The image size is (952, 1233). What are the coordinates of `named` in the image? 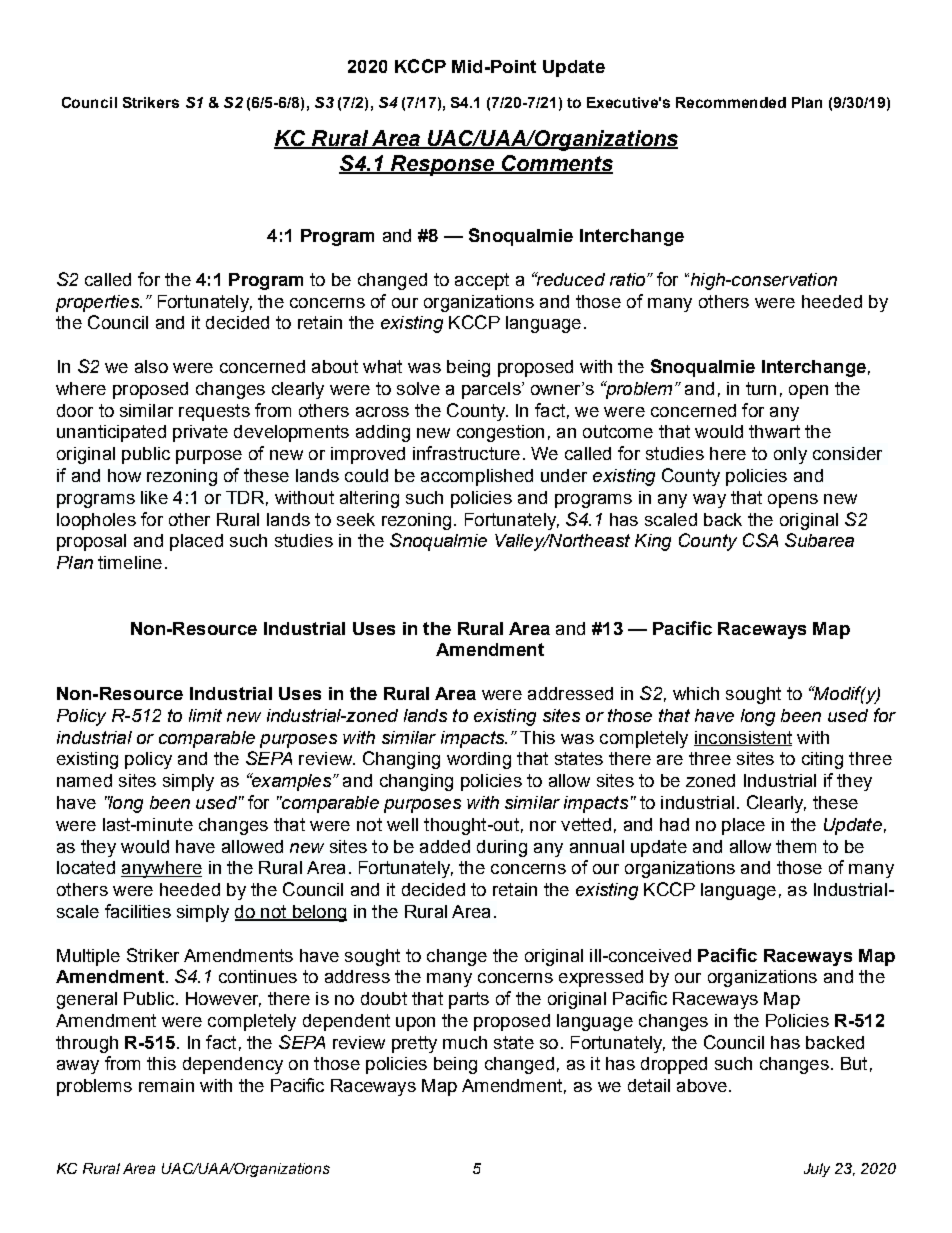 It's located at (84, 780).
